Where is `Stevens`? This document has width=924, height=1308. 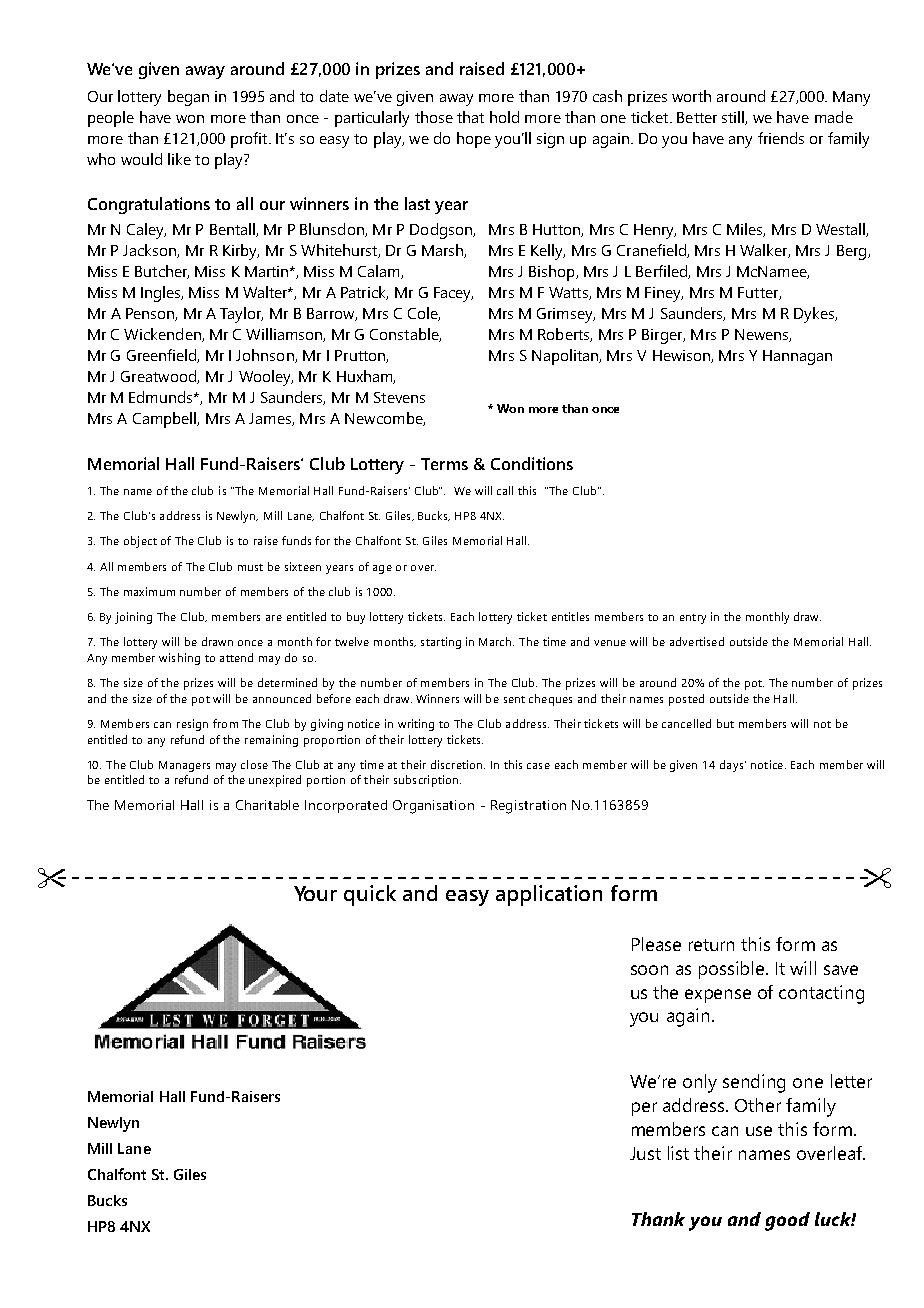 Stevens is located at coordinates (399, 397).
